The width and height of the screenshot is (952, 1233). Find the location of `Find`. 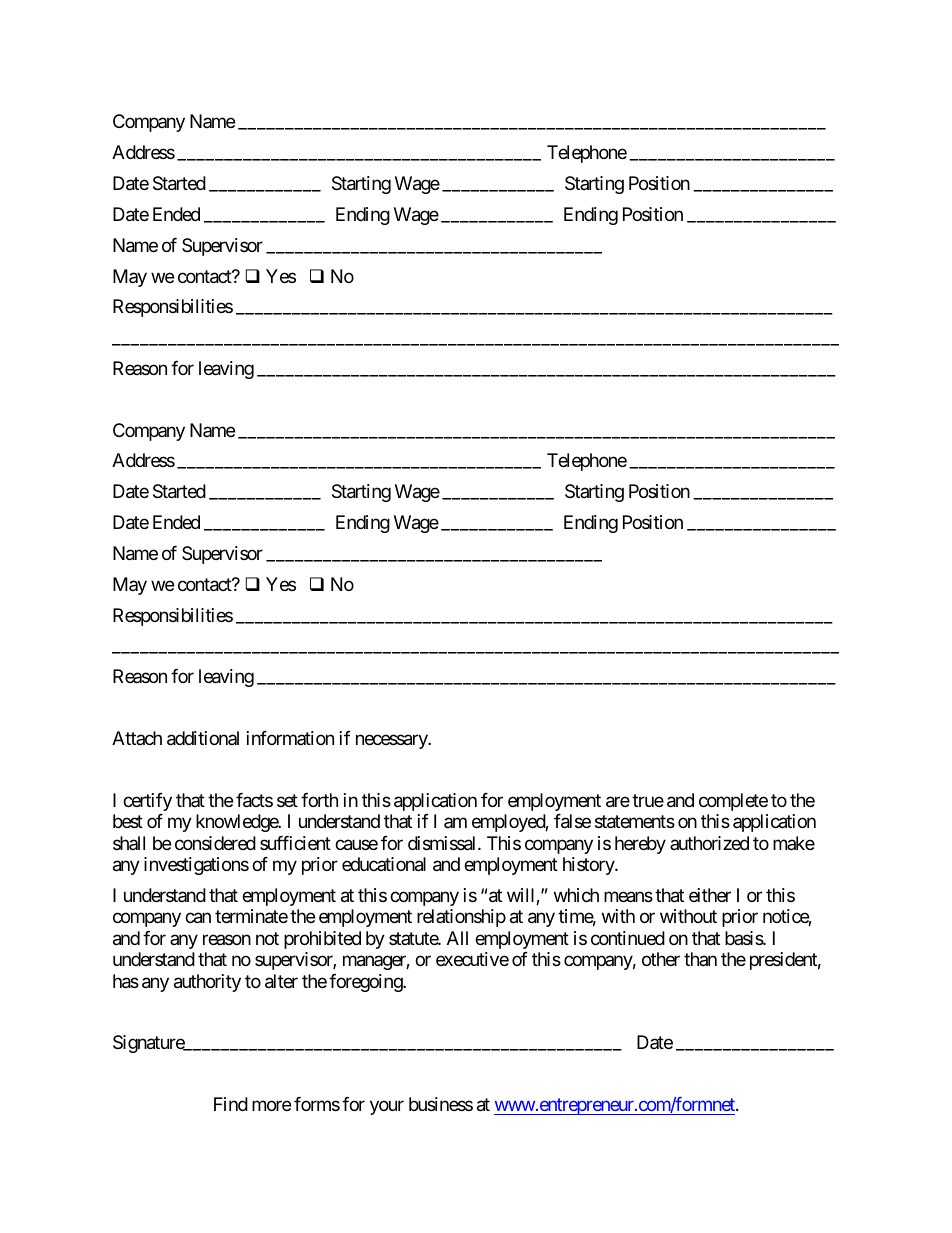

Find is located at coordinates (231, 1104).
